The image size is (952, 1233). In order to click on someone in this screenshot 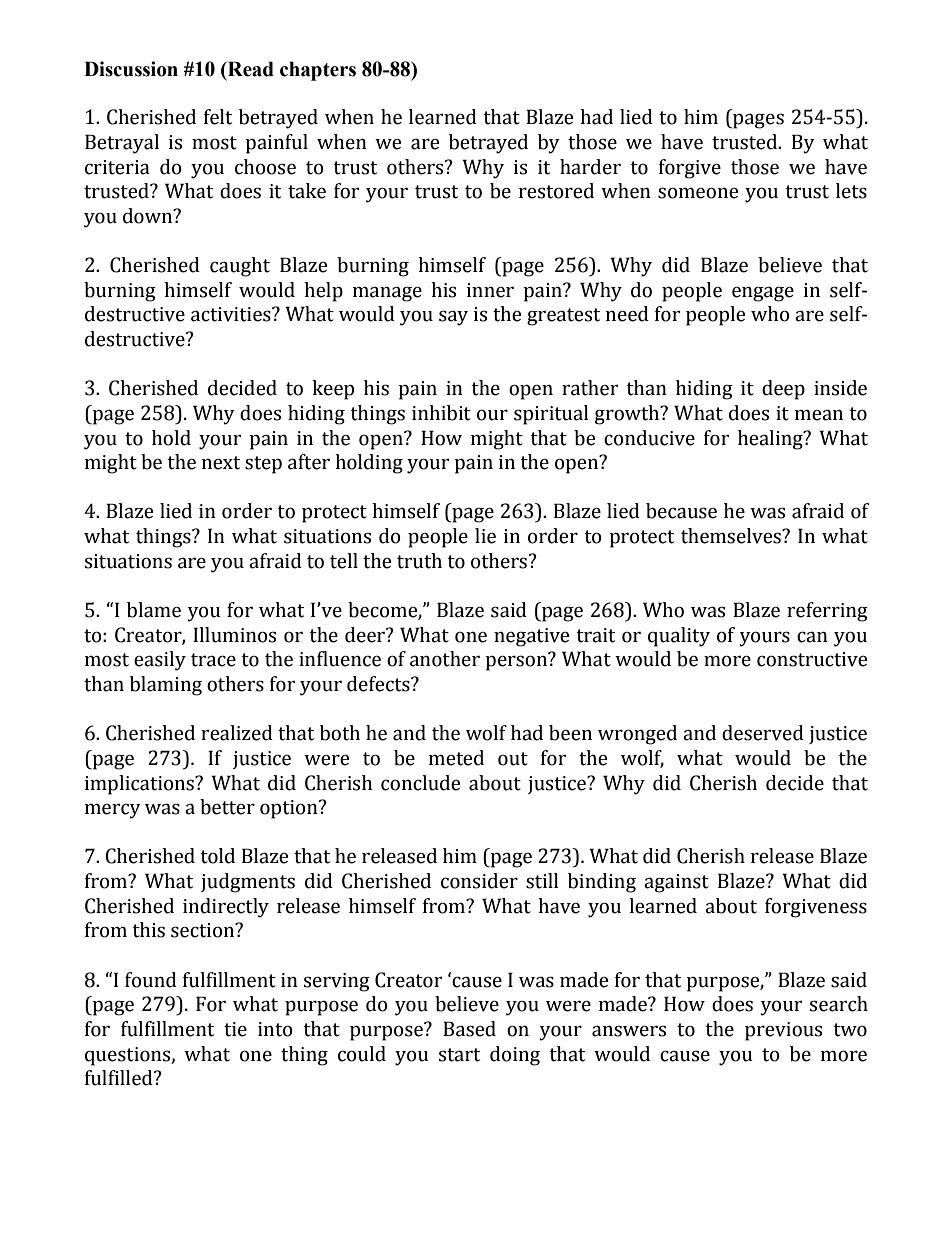, I will do `click(698, 193)`.
